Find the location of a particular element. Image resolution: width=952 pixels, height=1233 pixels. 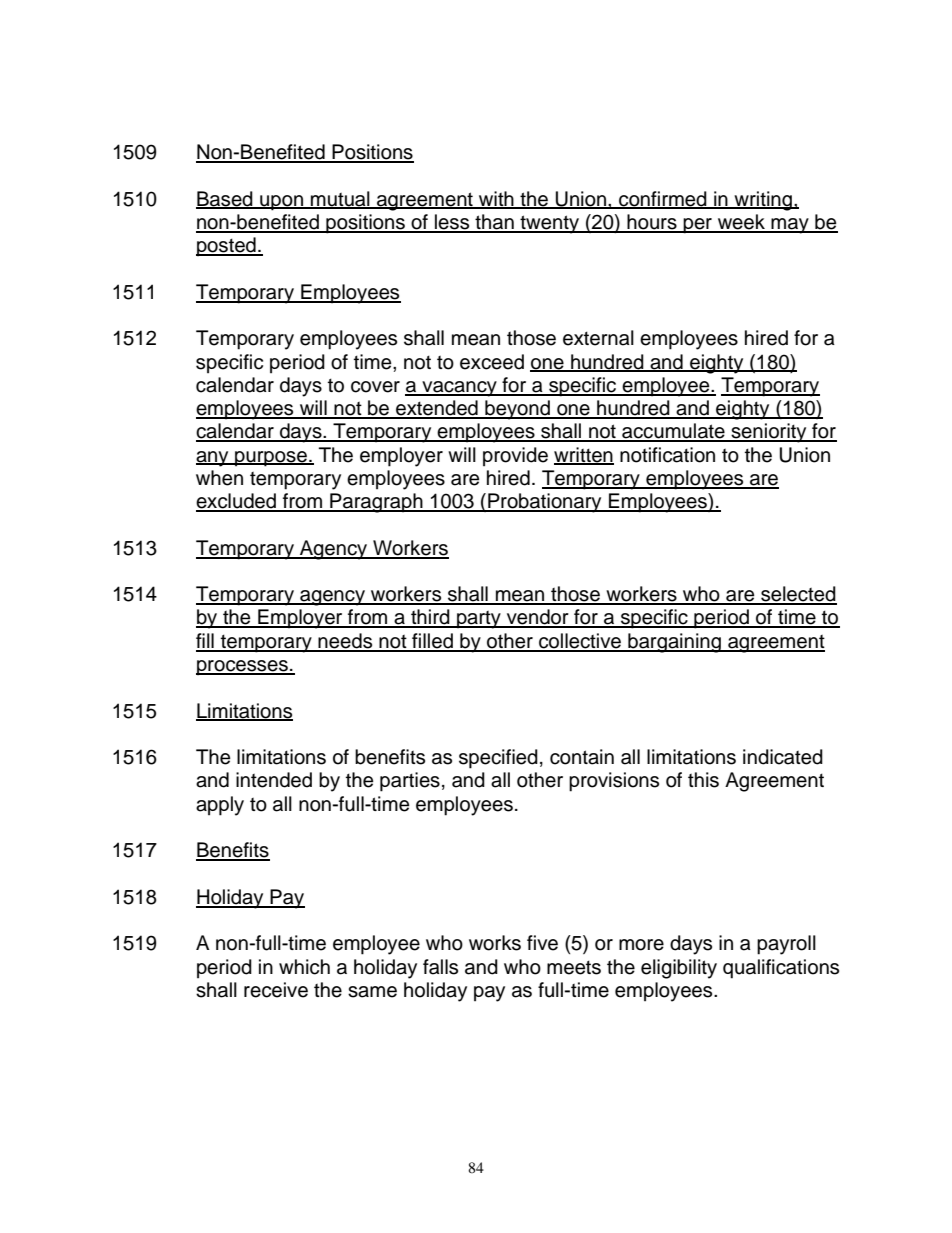

exceed is located at coordinates (492, 362).
